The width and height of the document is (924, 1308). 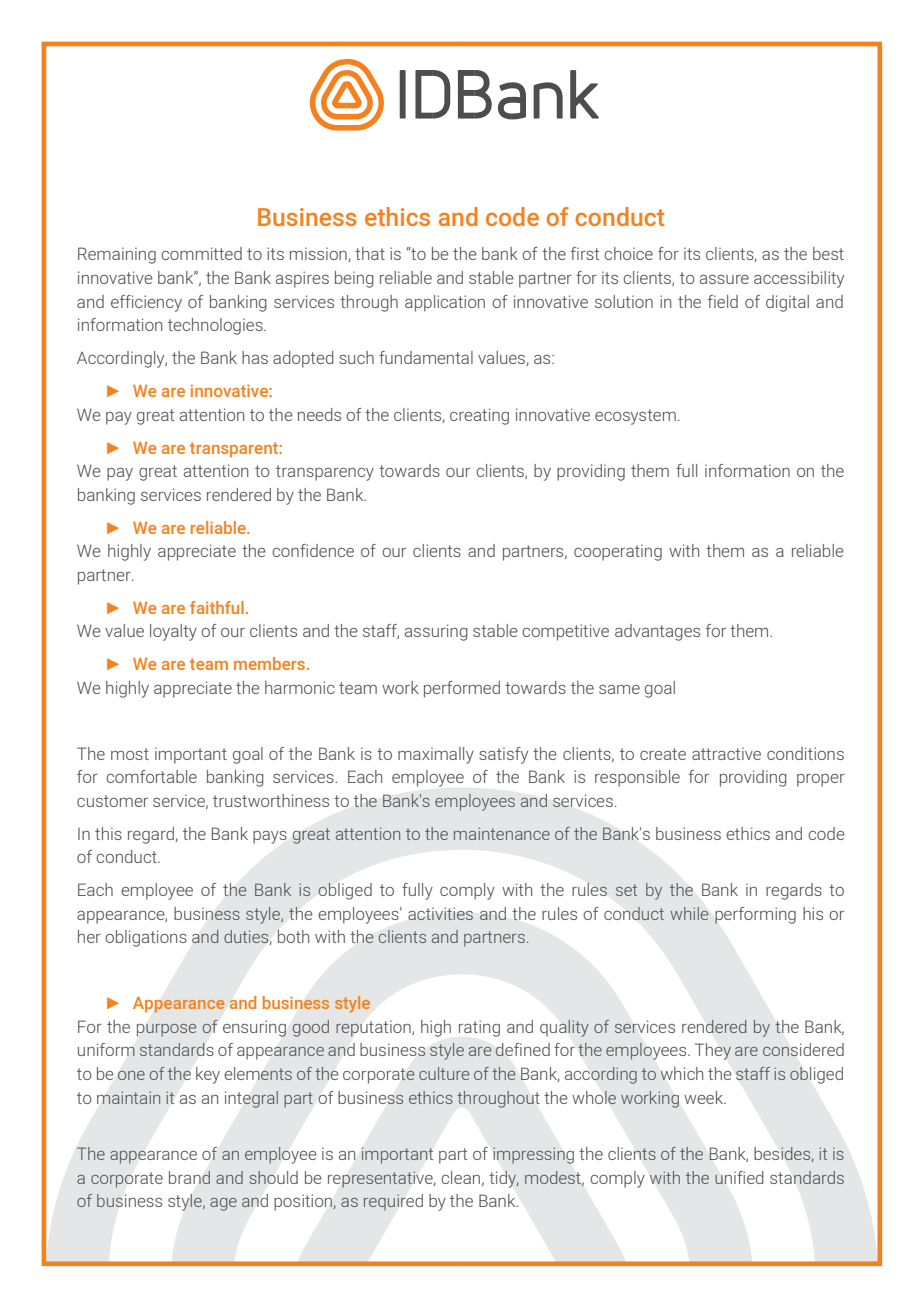 I want to click on purpose, so click(x=166, y=1030).
